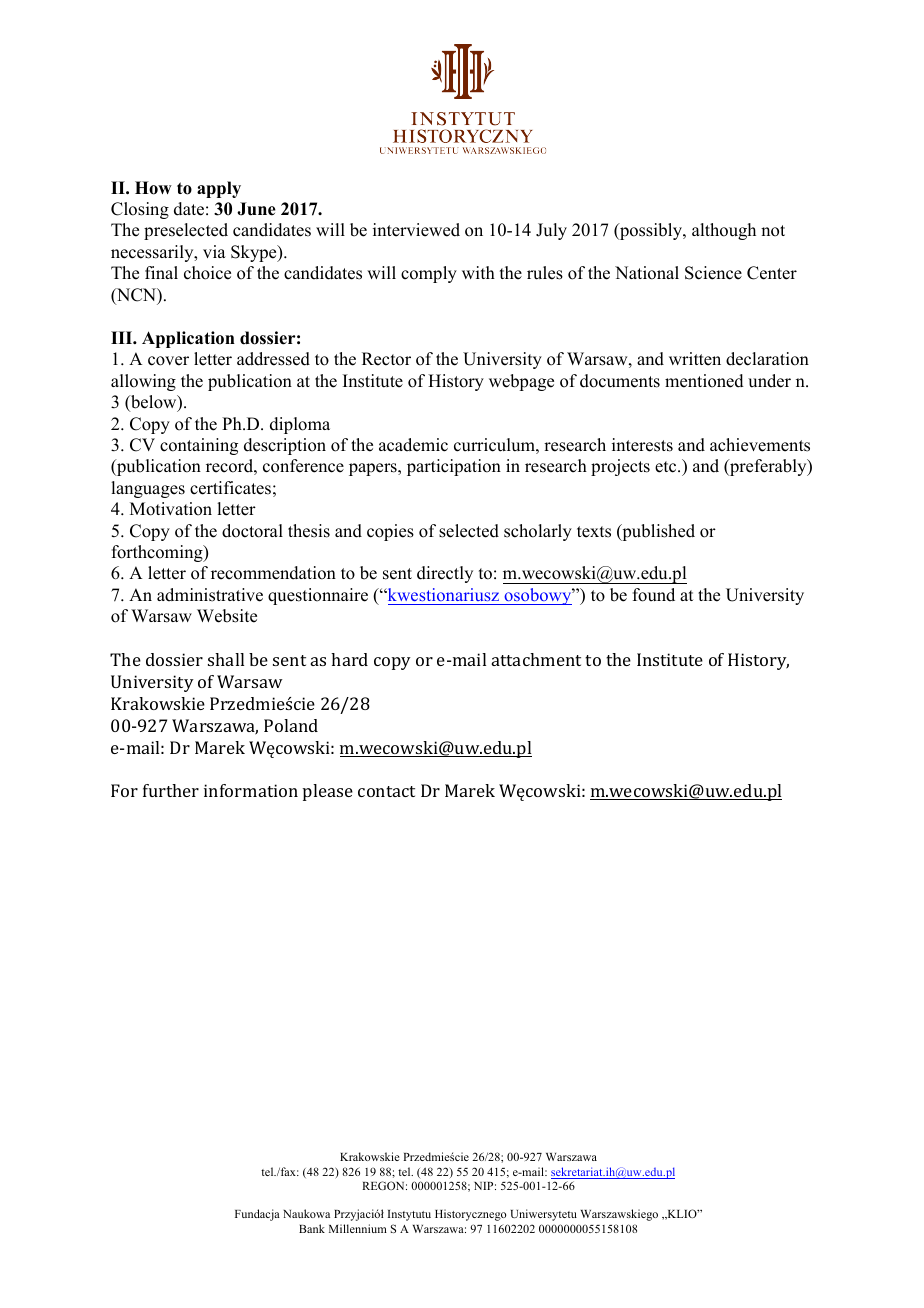 The height and width of the page is (1308, 924). I want to click on Bank, so click(312, 1228).
